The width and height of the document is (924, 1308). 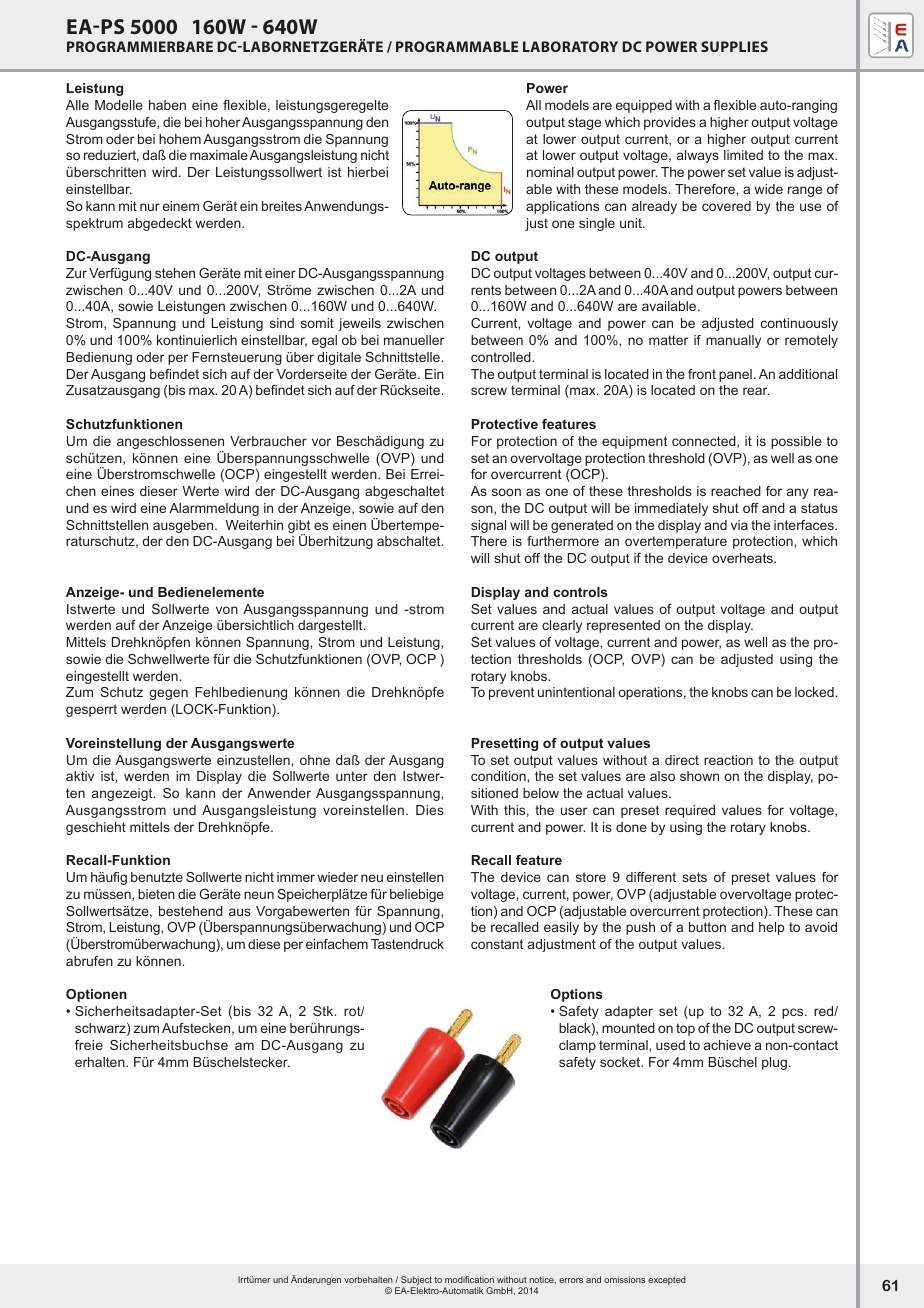 What do you see at coordinates (771, 928) in the document?
I see `help` at bounding box center [771, 928].
